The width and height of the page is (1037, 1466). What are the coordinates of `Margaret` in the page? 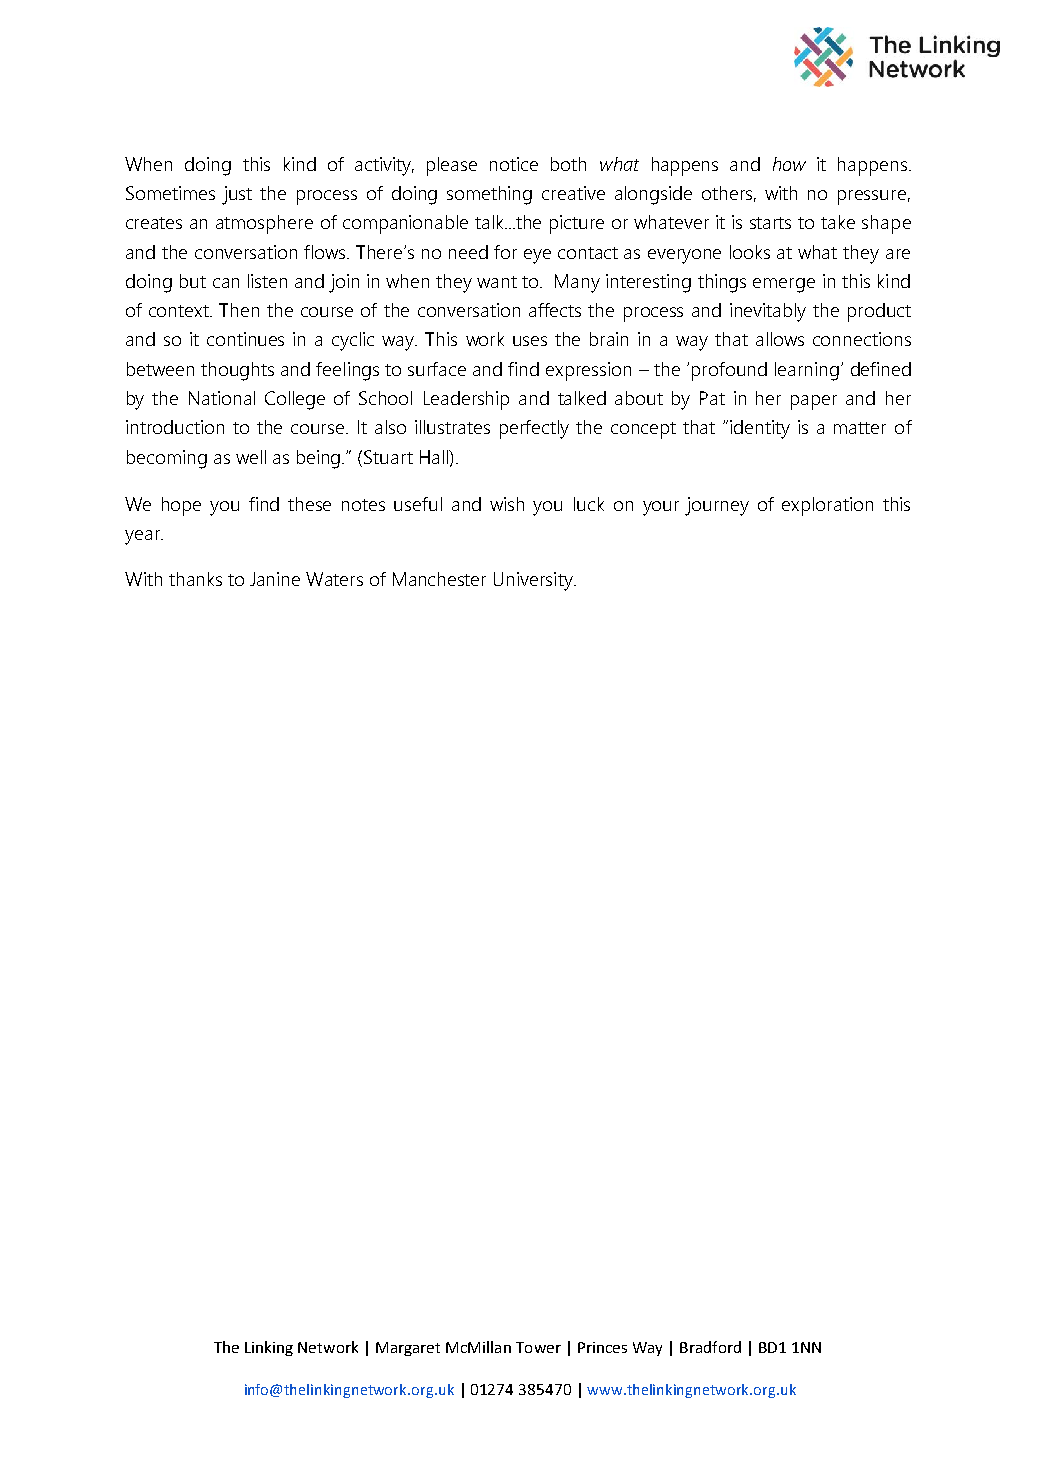 It's located at (408, 1349).
